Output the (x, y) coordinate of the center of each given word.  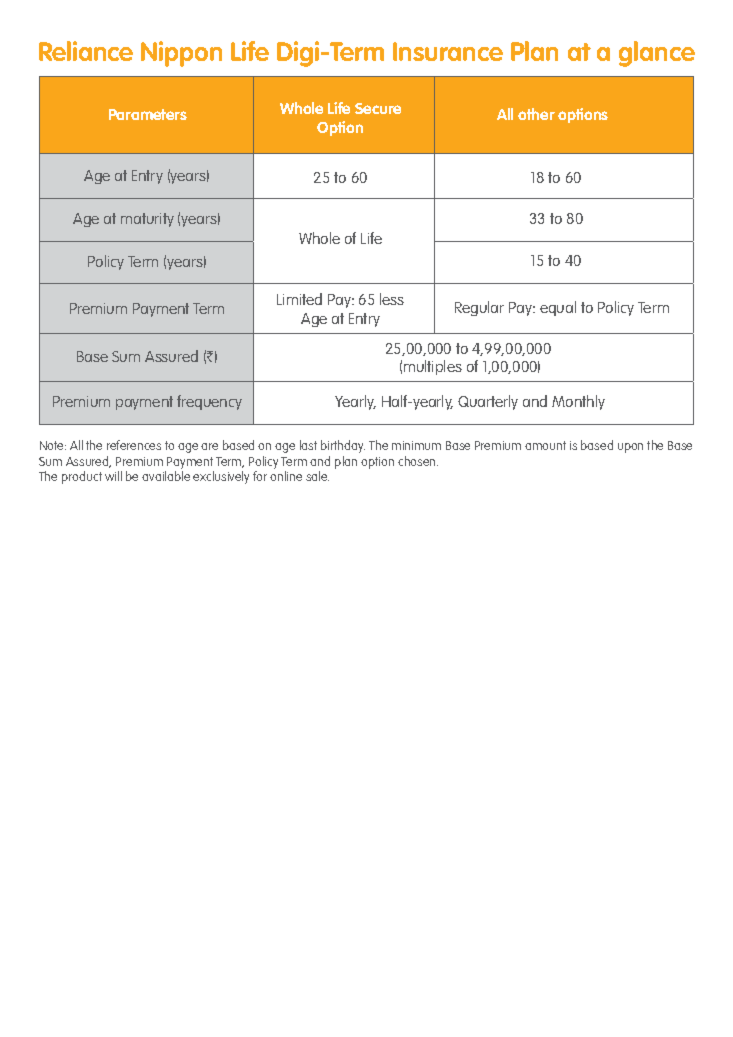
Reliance (86, 51)
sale (317, 476)
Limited (299, 299)
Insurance (448, 51)
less (392, 299)
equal (558, 308)
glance (657, 54)
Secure (378, 108)
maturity (147, 220)
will (113, 476)
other (536, 114)
